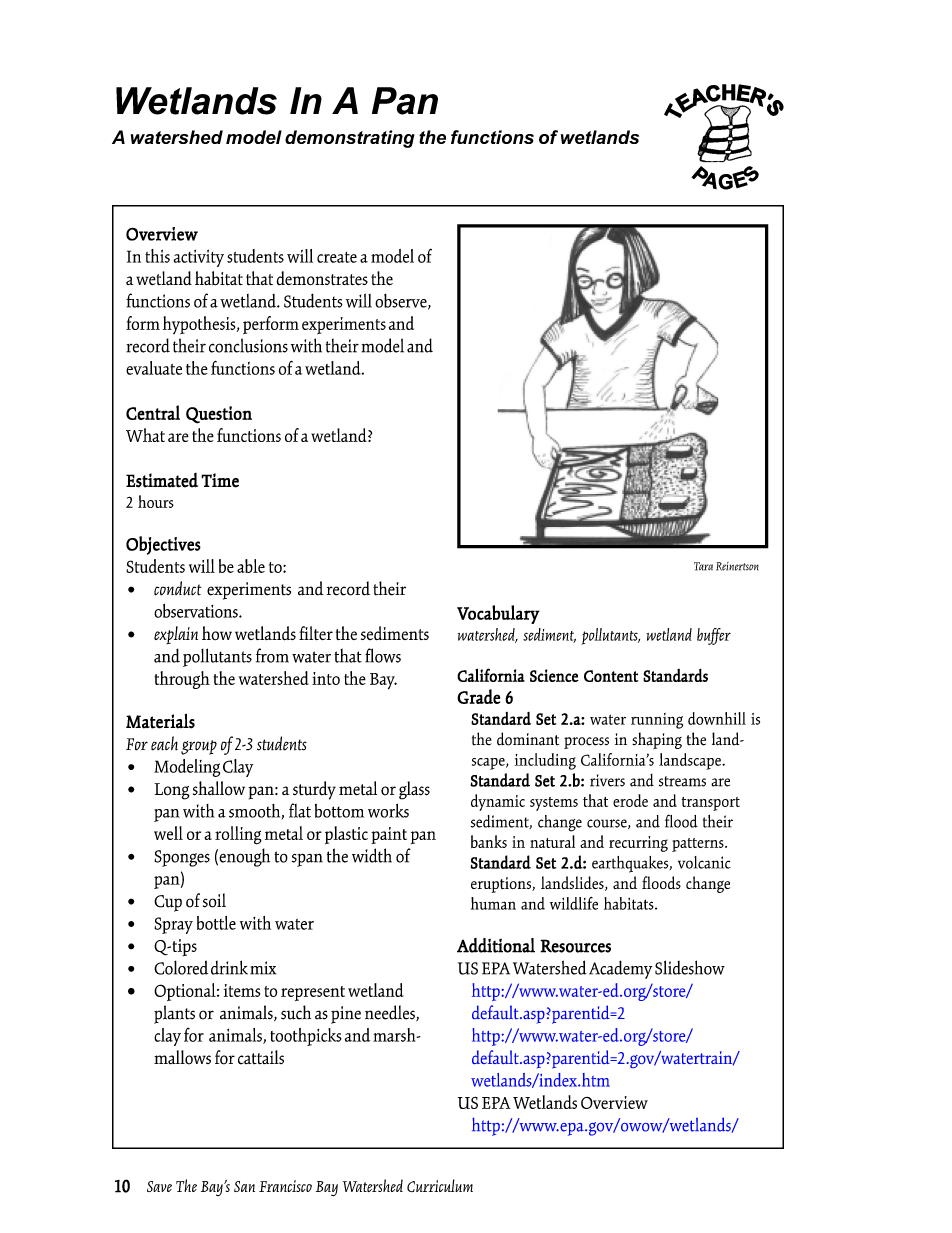 This page has height=1233, width=952. Describe the element at coordinates (337, 257) in the page. I see `create` at that location.
